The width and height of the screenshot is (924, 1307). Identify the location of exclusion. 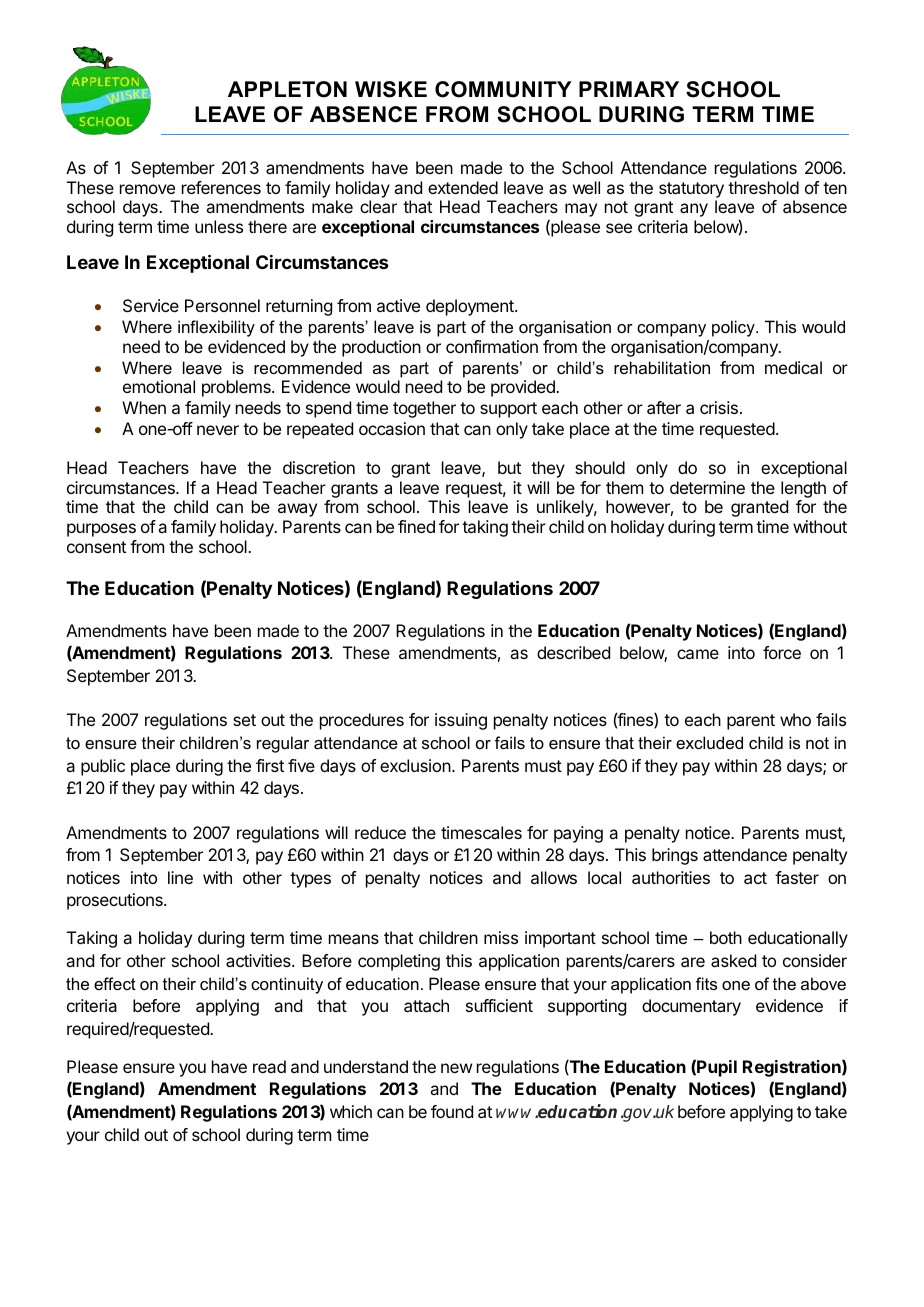
(415, 765).
